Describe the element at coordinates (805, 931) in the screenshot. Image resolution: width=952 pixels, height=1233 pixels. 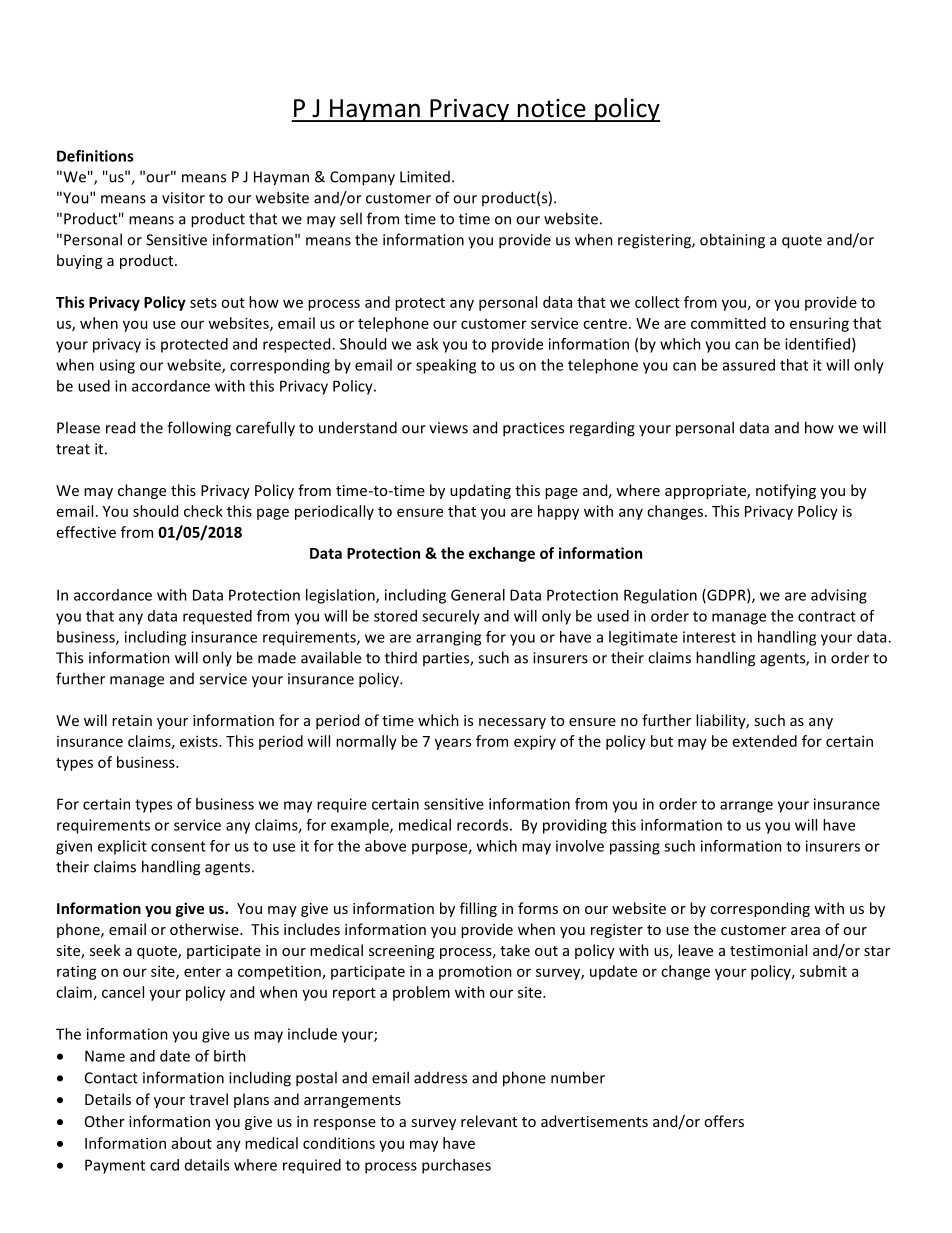
I see `area` at that location.
